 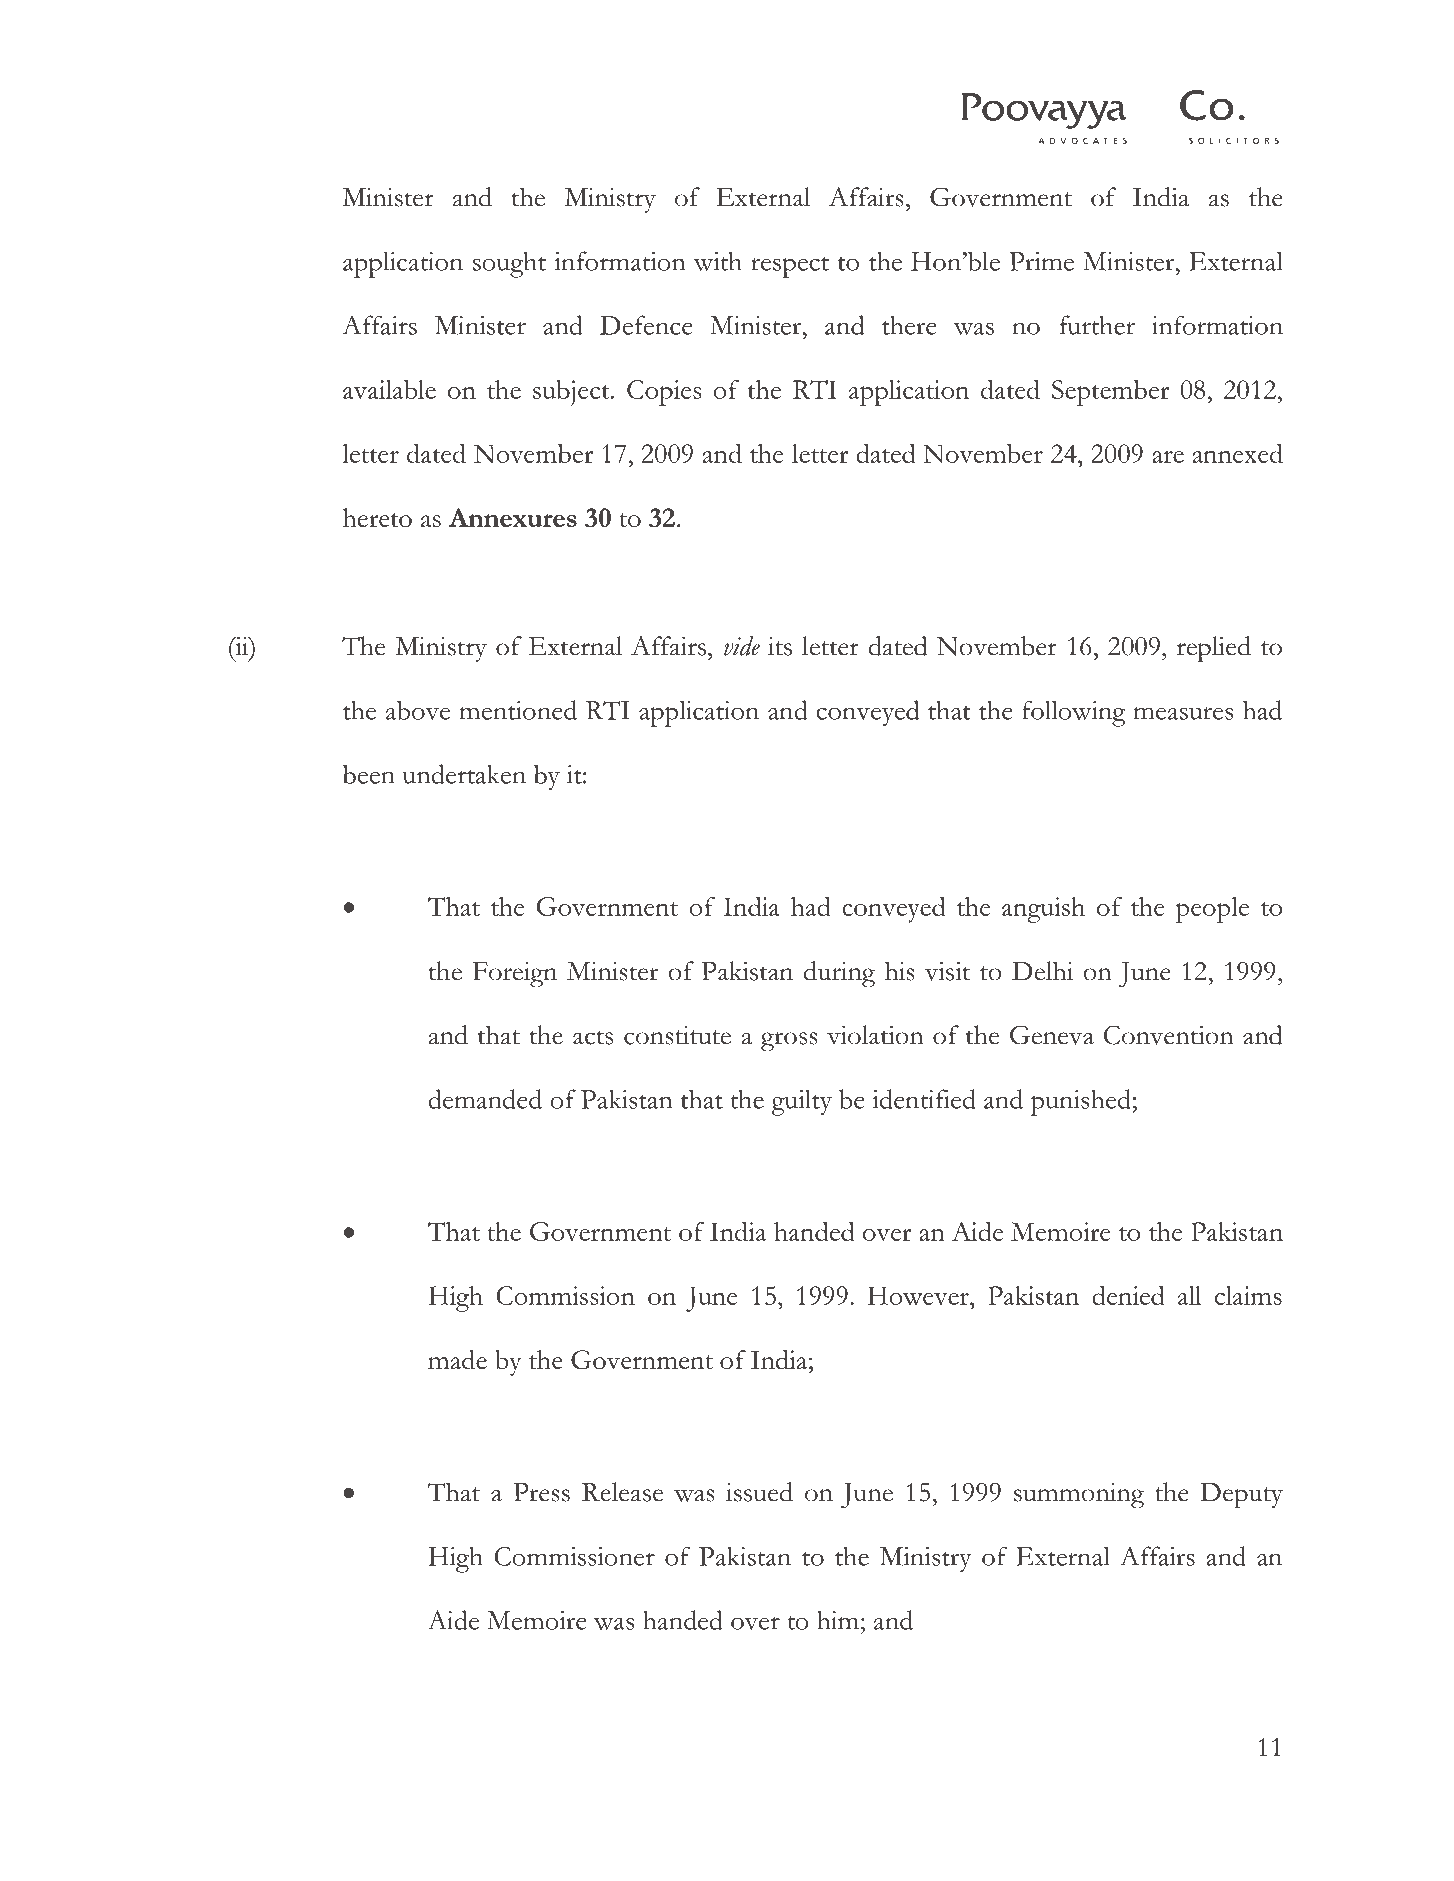 What do you see at coordinates (1079, 1496) in the image?
I see `summoning` at bounding box center [1079, 1496].
